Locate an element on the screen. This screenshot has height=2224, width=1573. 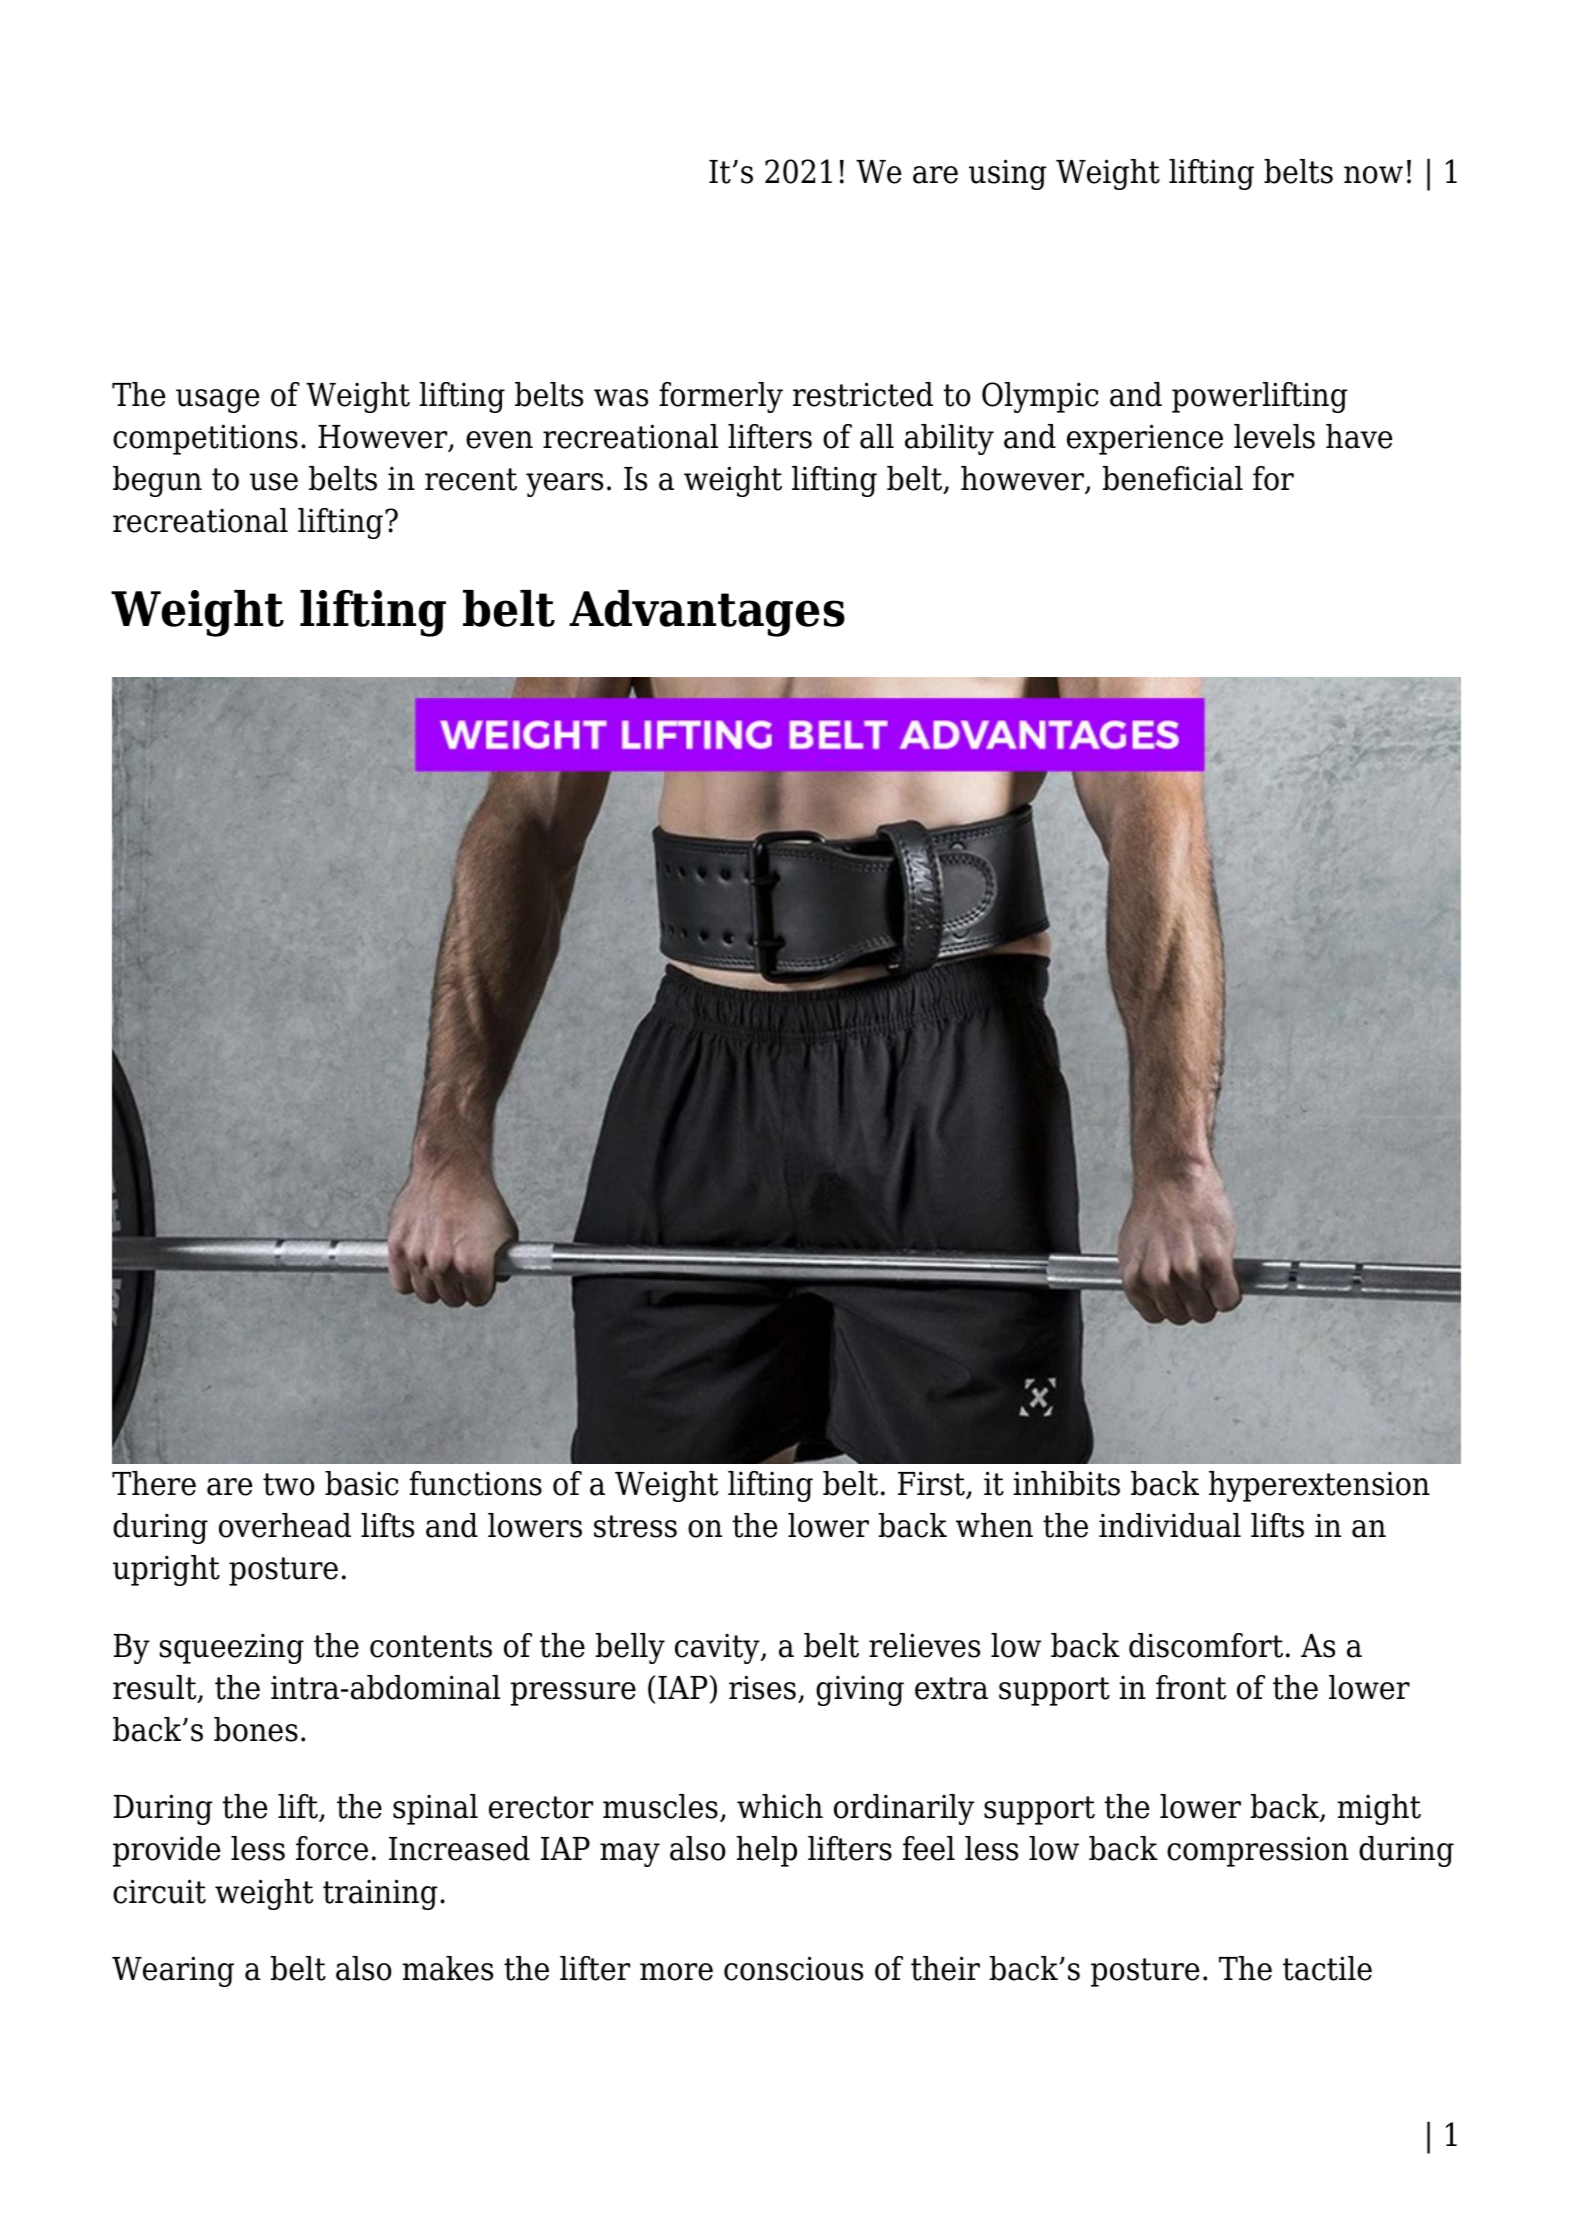
use is located at coordinates (274, 482).
